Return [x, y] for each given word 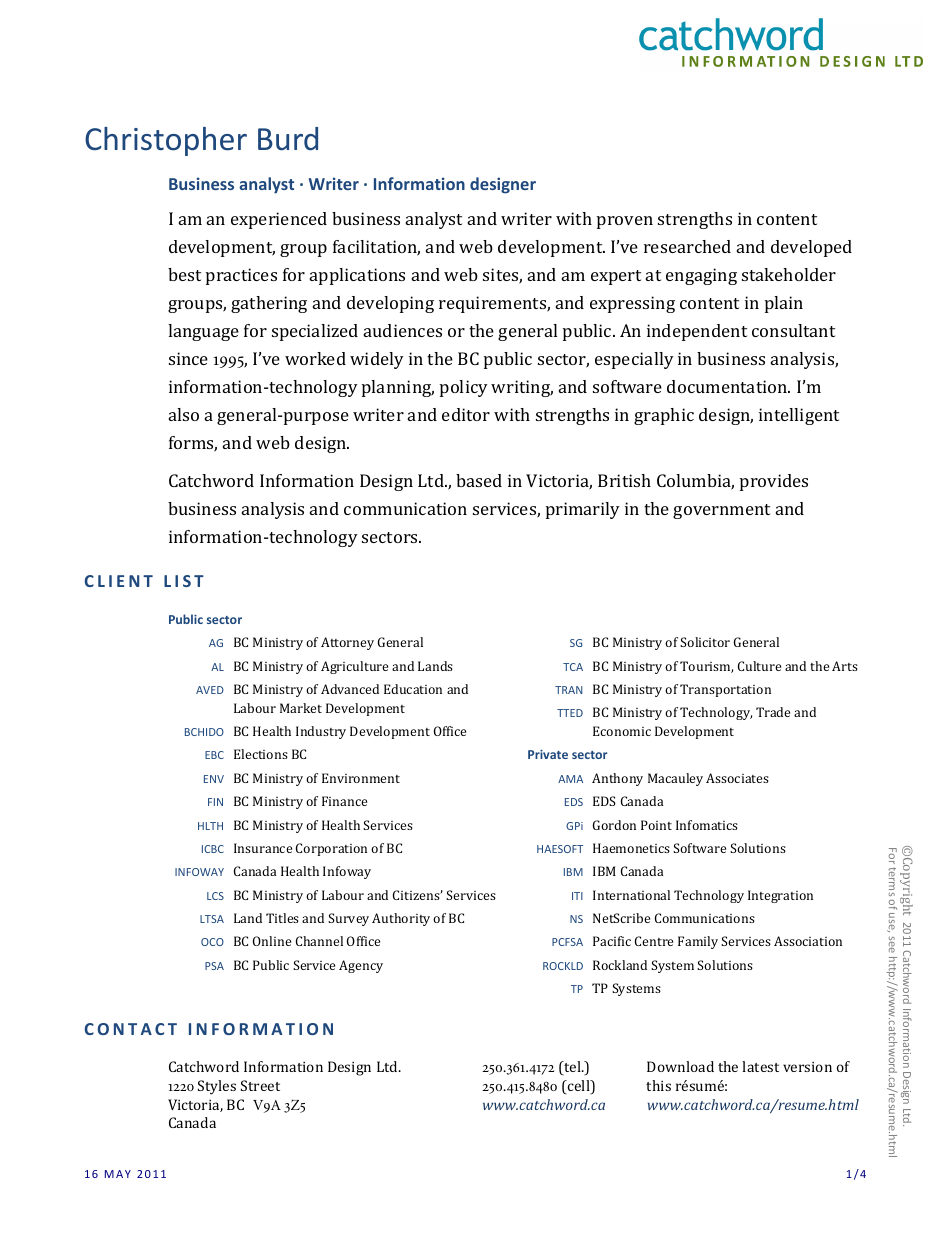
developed [811, 248]
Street [260, 1085]
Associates [737, 778]
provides [774, 482]
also [184, 414]
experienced [279, 220]
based [479, 480]
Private [548, 754]
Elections [261, 754]
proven [625, 222]
